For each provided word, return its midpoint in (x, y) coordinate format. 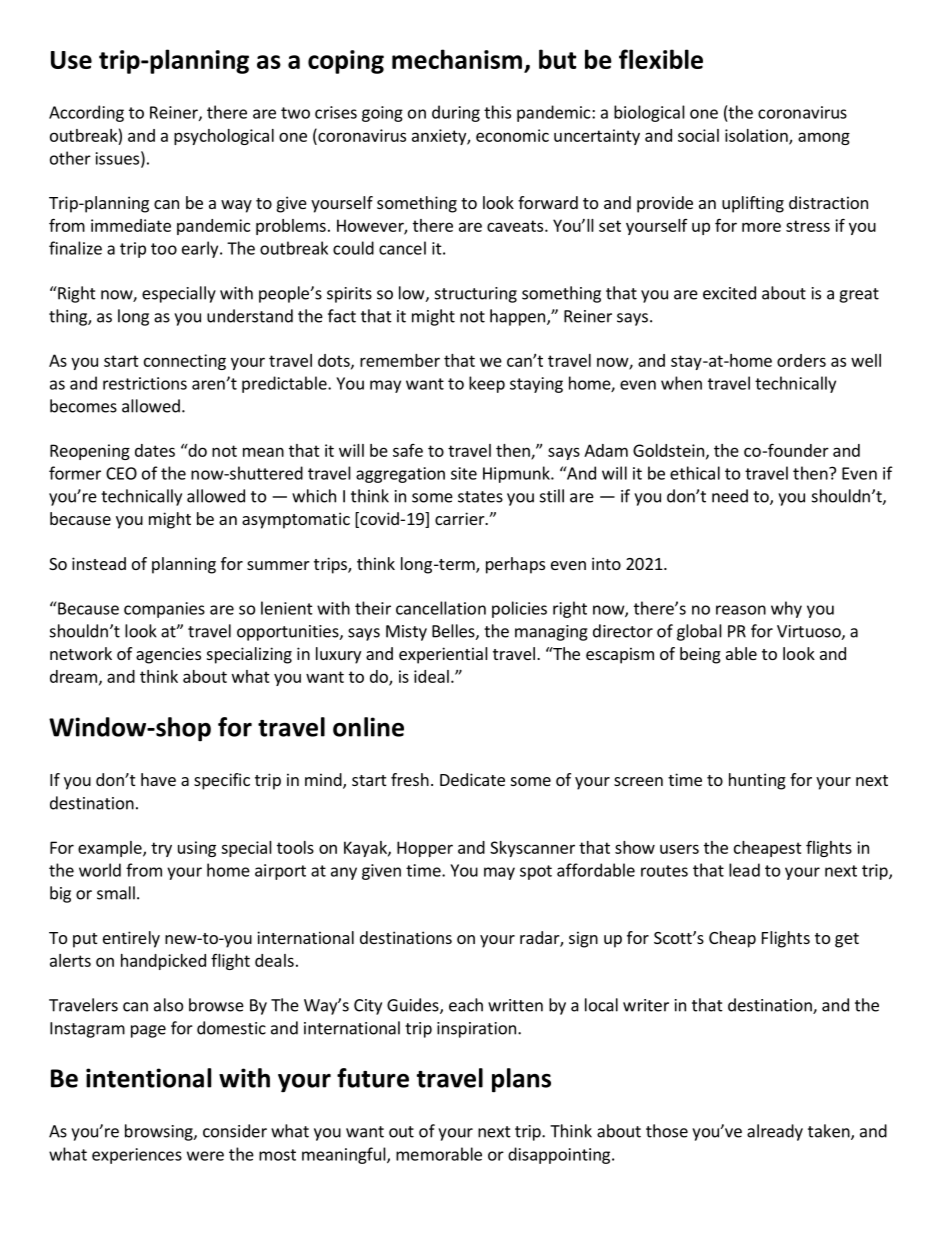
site (464, 473)
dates (155, 450)
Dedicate (472, 779)
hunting (757, 781)
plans (521, 1080)
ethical (695, 473)
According (86, 113)
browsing (160, 1132)
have (158, 779)
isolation (757, 136)
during (456, 113)
